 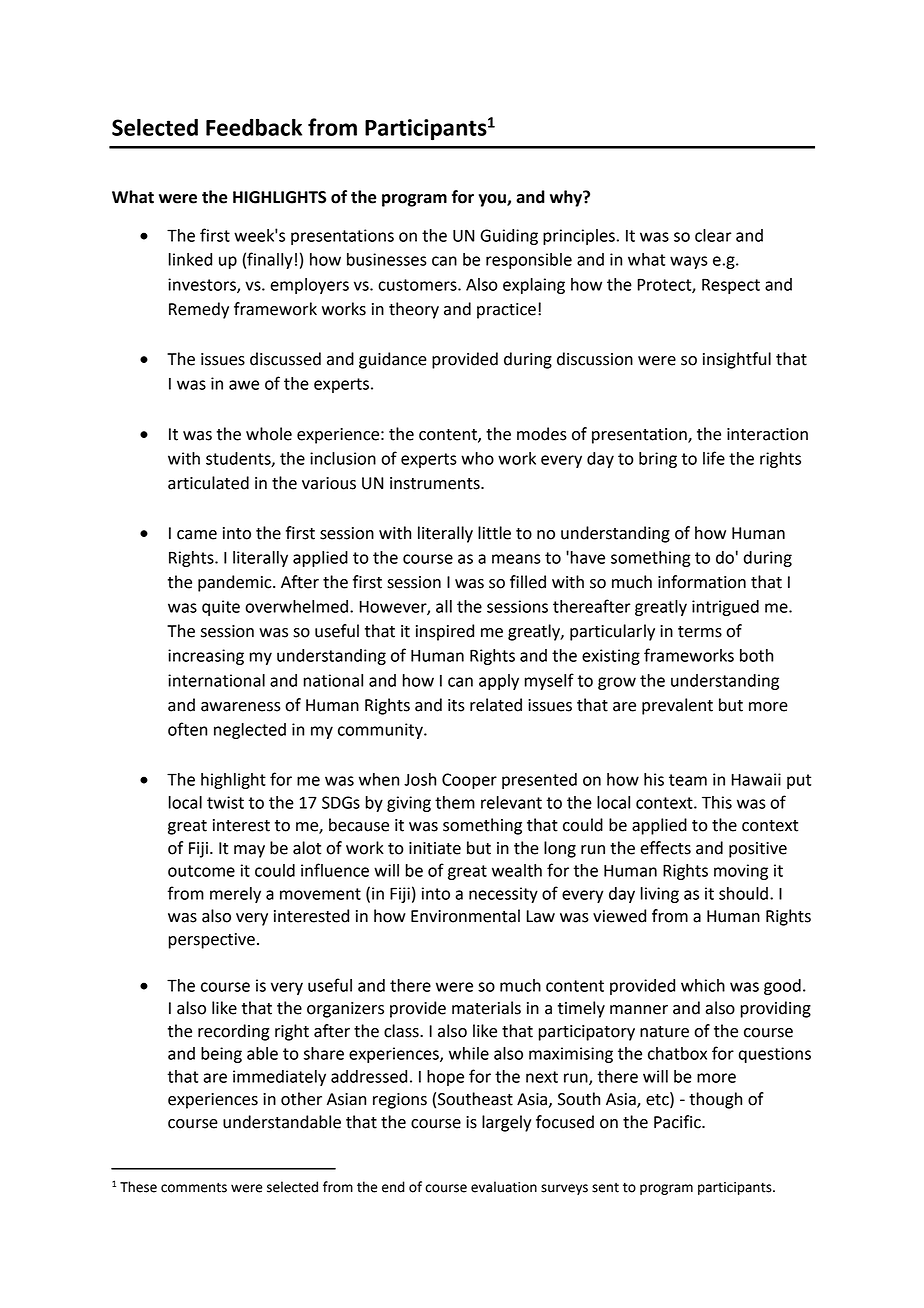 What do you see at coordinates (714, 458) in the screenshot?
I see `life` at bounding box center [714, 458].
